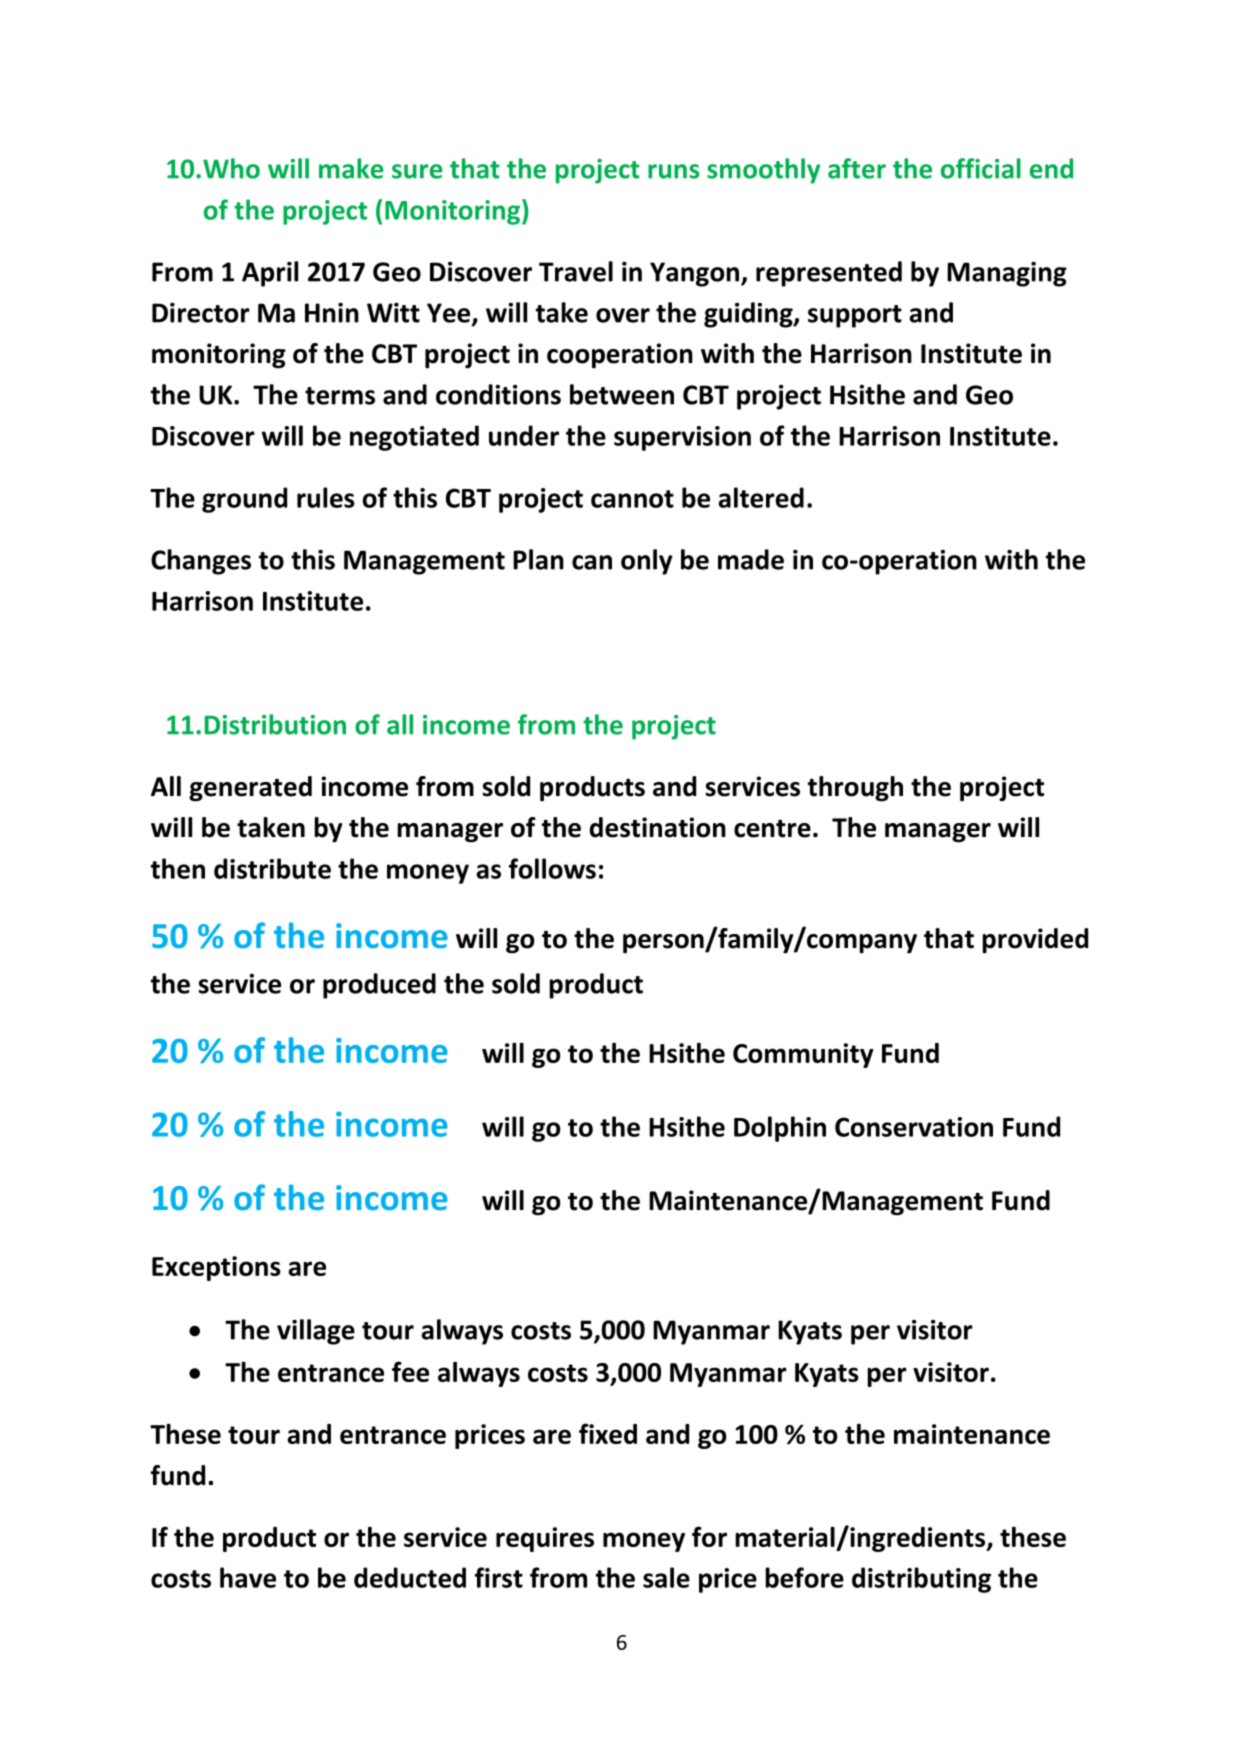  What do you see at coordinates (981, 168) in the page?
I see `official` at bounding box center [981, 168].
